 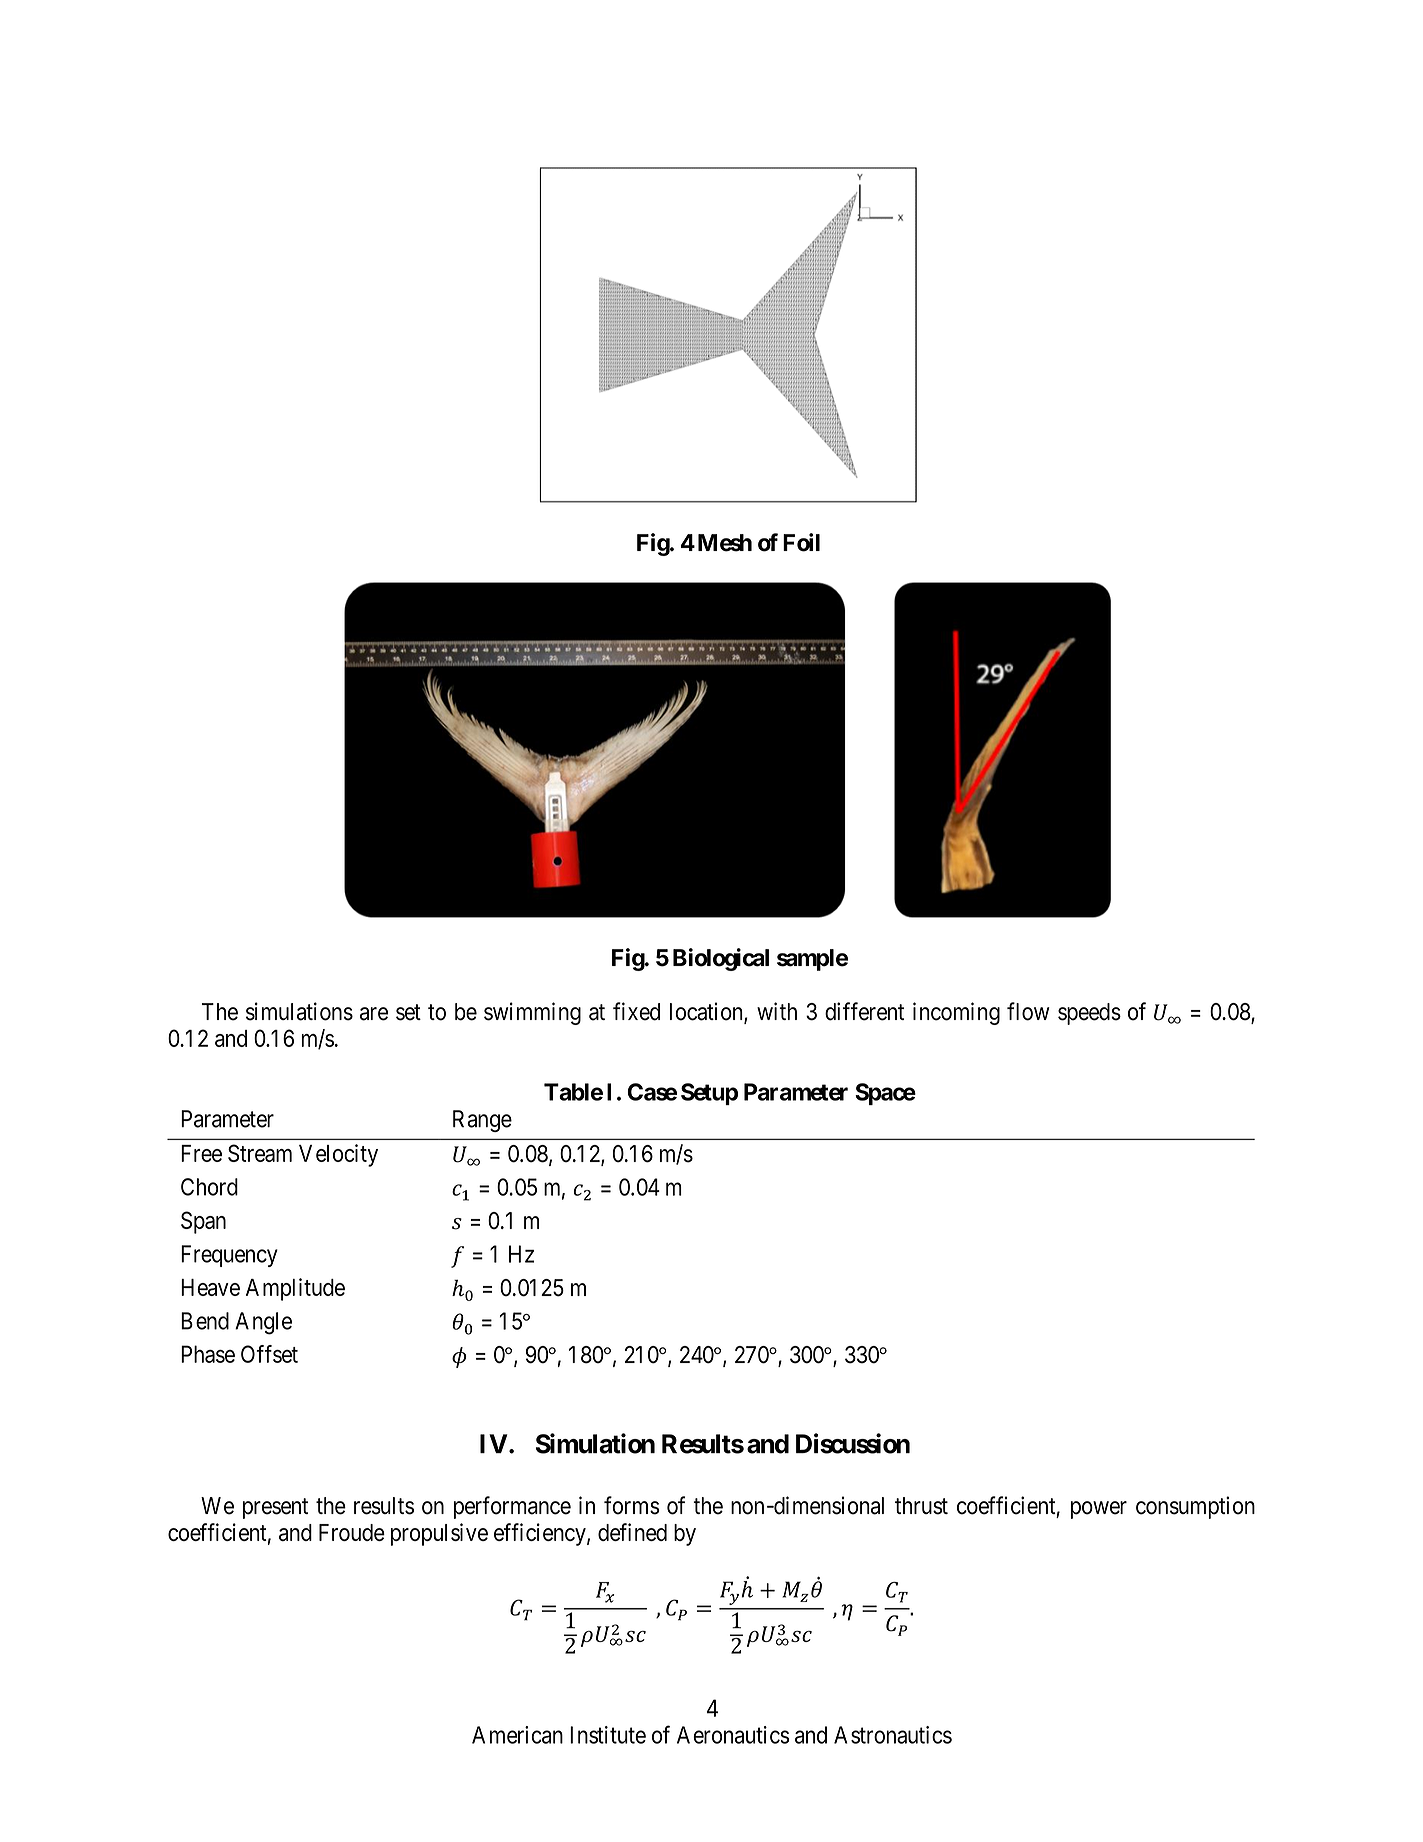 What do you see at coordinates (709, 1094) in the document?
I see `Setup` at bounding box center [709, 1094].
